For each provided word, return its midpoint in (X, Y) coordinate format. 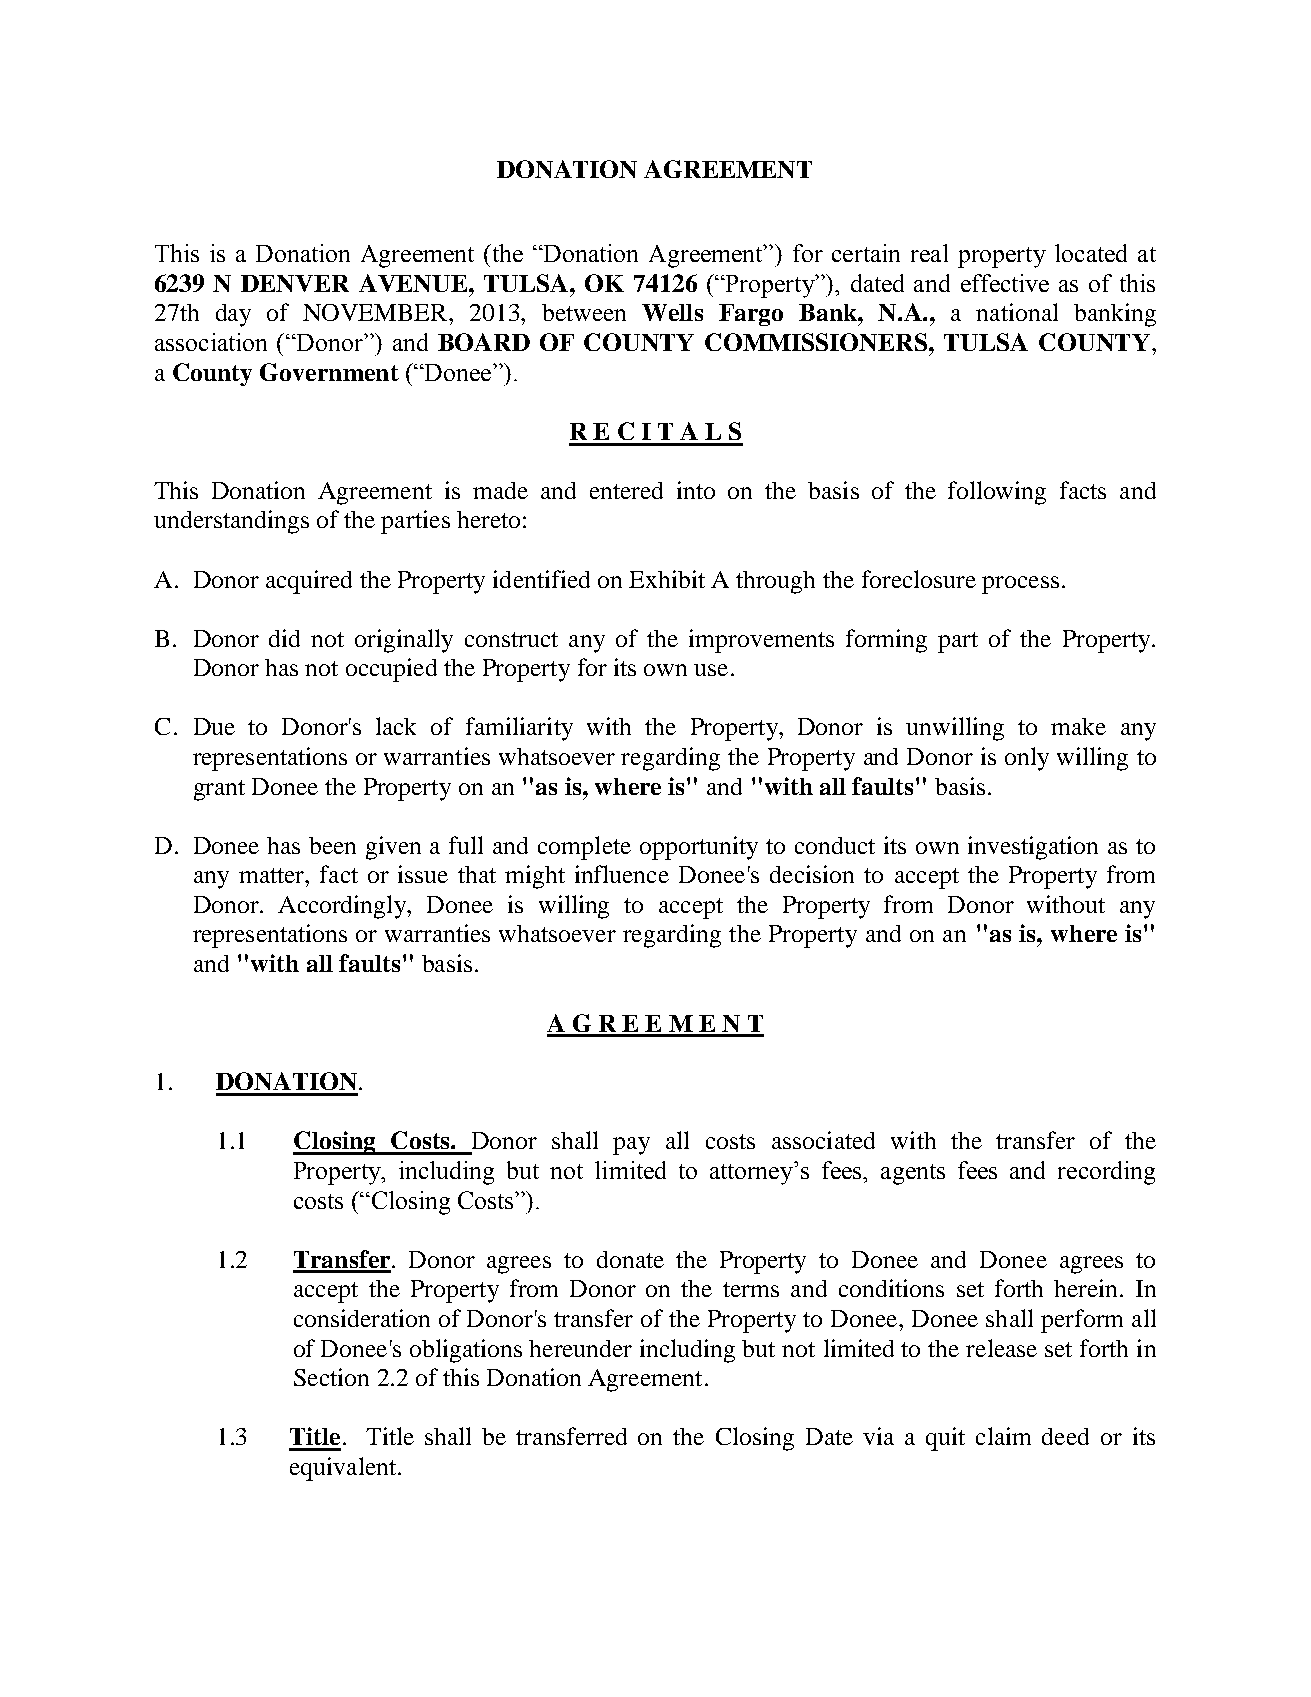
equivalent (344, 1469)
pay (631, 1146)
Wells (672, 312)
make (1078, 726)
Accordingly (343, 907)
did (284, 638)
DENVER (295, 283)
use (711, 670)
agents (913, 1174)
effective (1005, 283)
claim (1003, 1436)
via (878, 1436)
